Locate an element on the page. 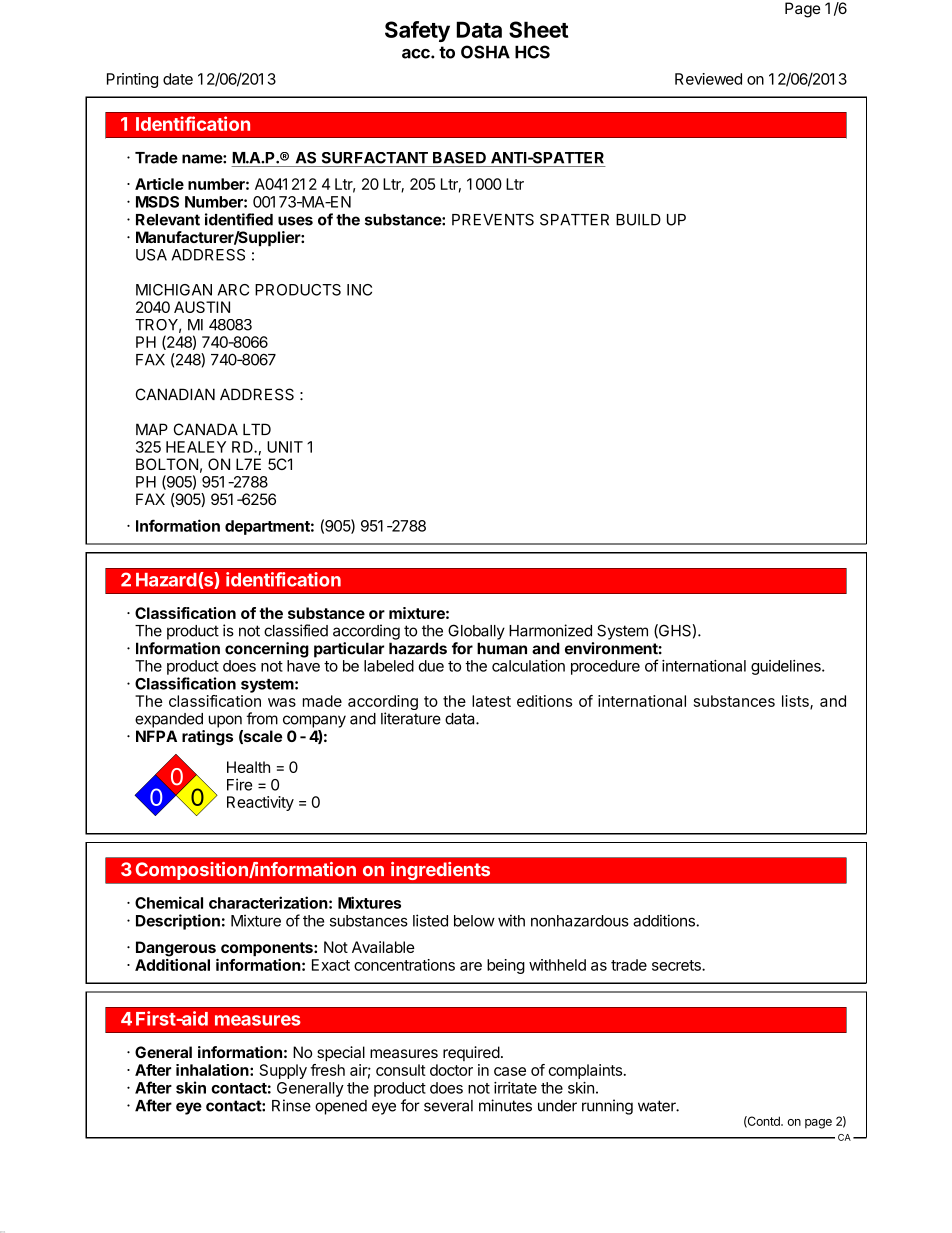 The image size is (952, 1233). Globally is located at coordinates (476, 632).
